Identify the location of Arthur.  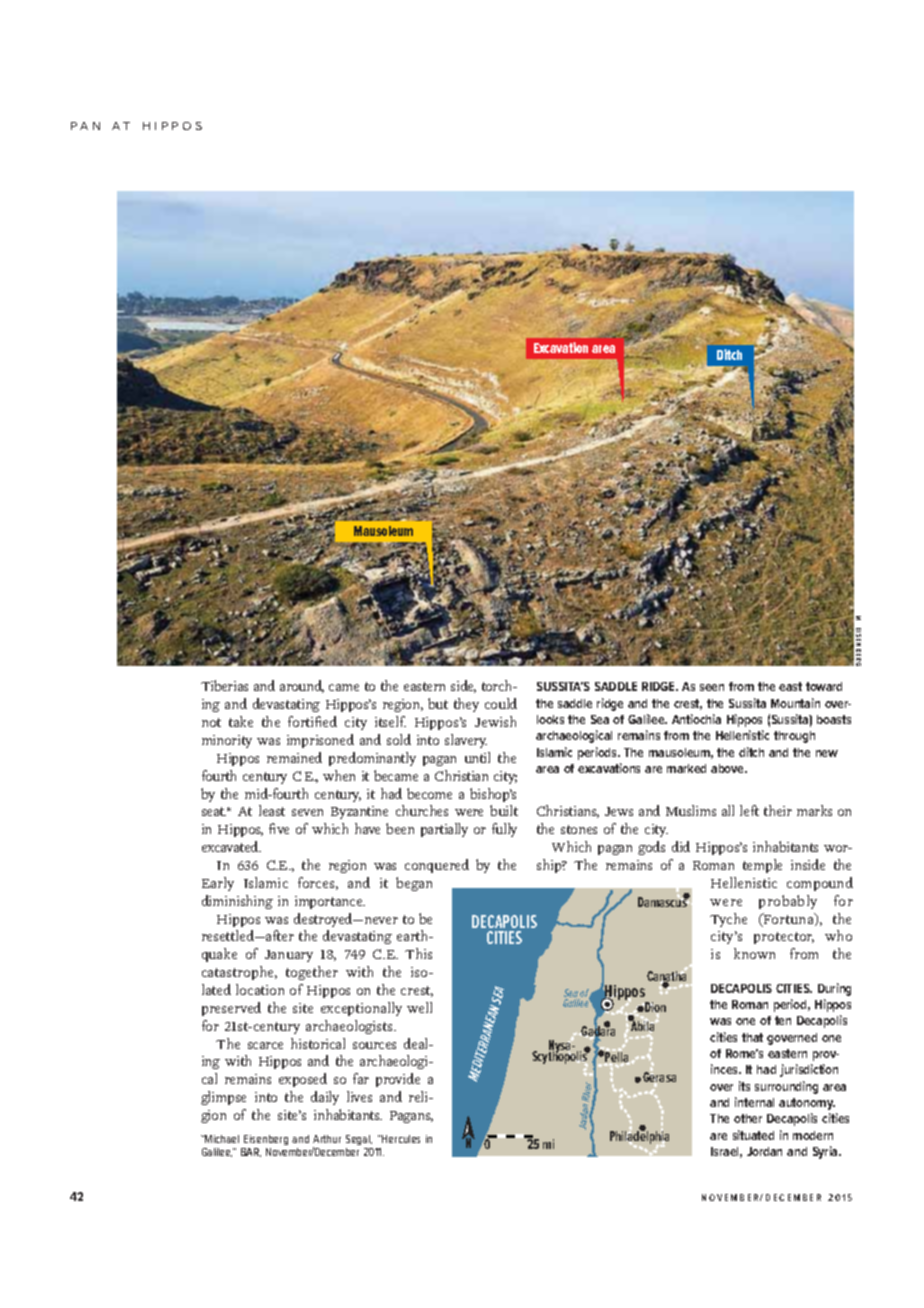
(327, 1139).
